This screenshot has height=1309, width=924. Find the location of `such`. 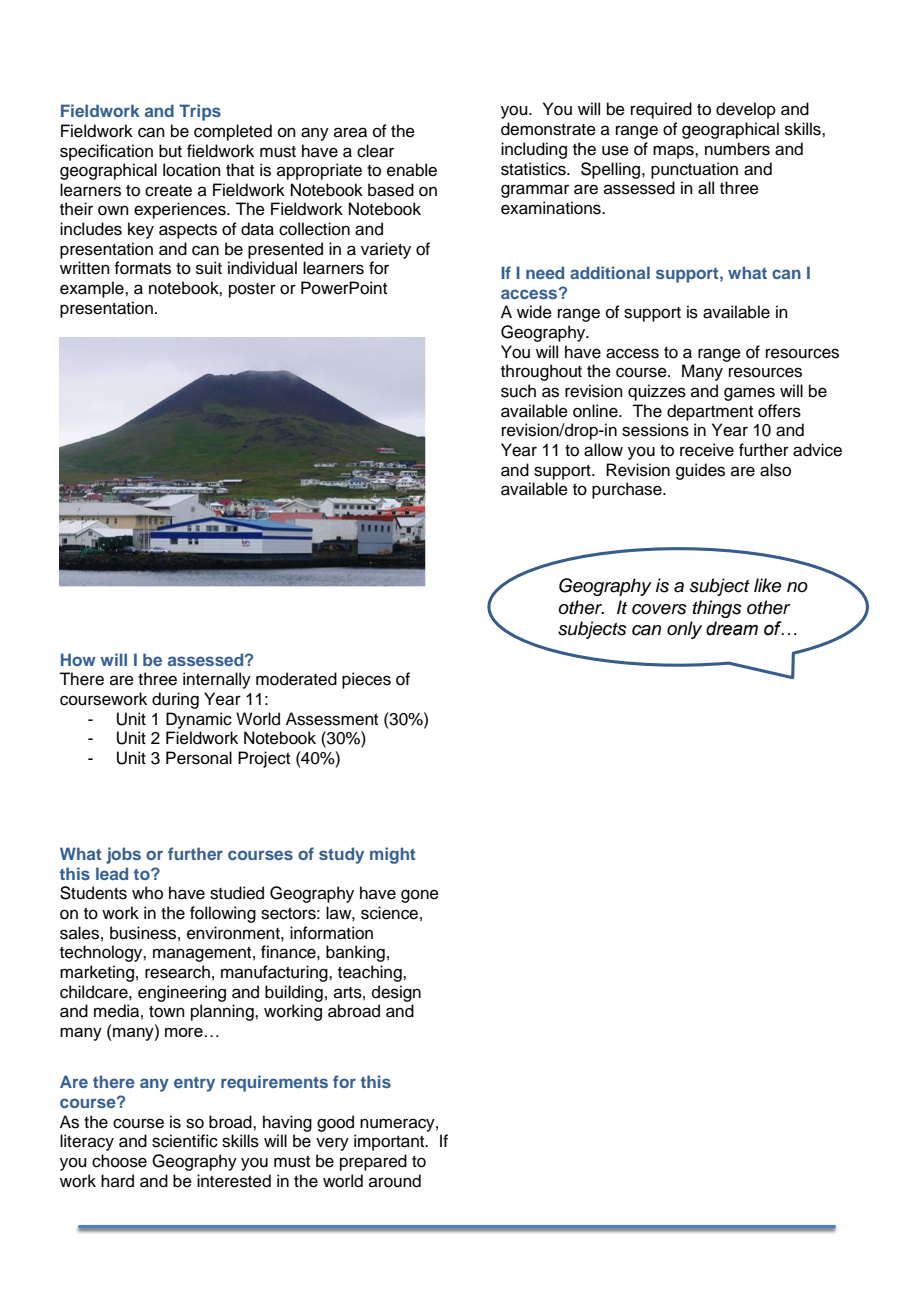

such is located at coordinates (518, 391).
